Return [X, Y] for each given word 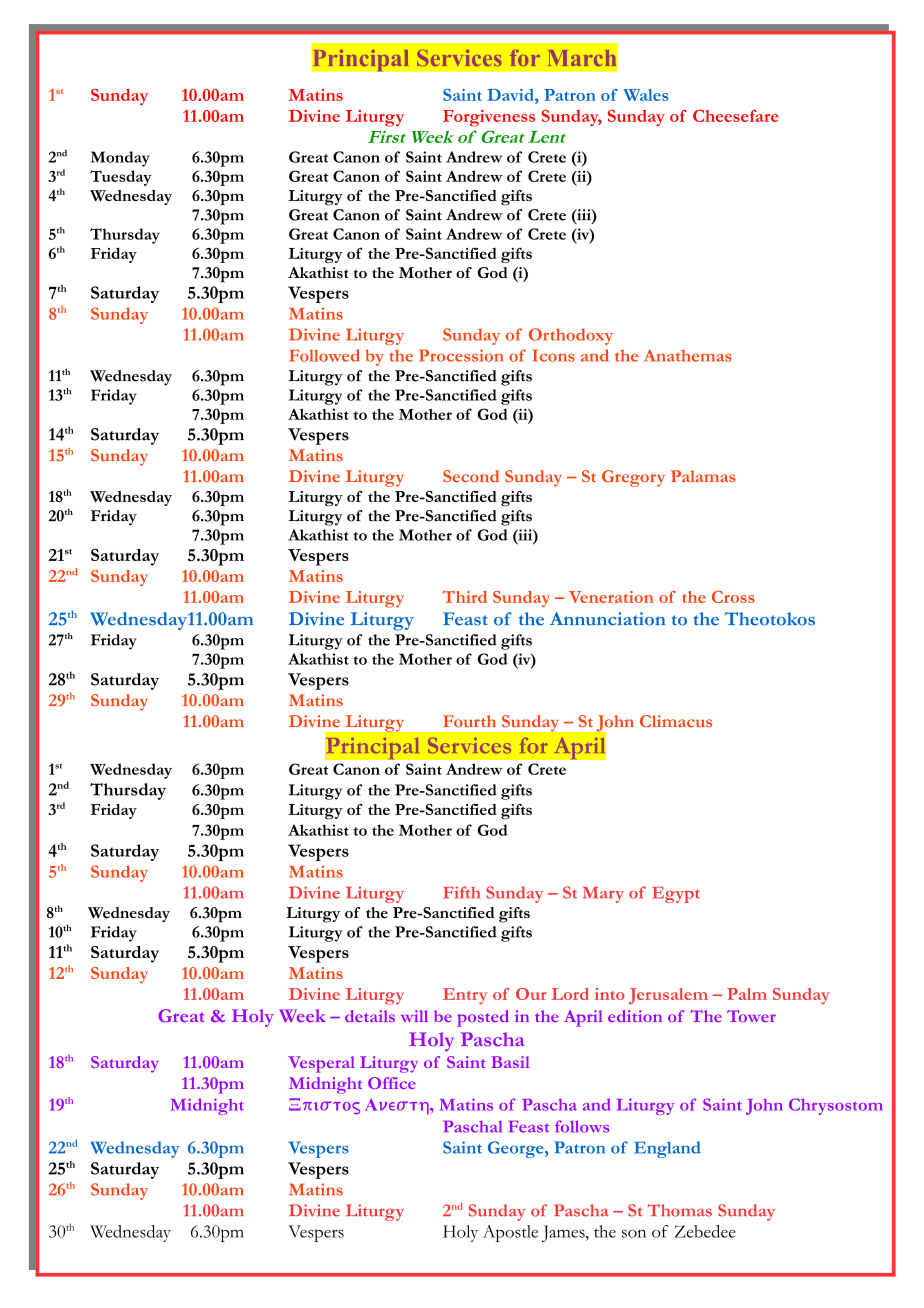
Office [391, 1083]
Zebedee [705, 1231]
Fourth [469, 721]
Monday [120, 159]
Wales [646, 95]
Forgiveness [489, 118]
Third [464, 597]
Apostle [510, 1233]
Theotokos [770, 619]
